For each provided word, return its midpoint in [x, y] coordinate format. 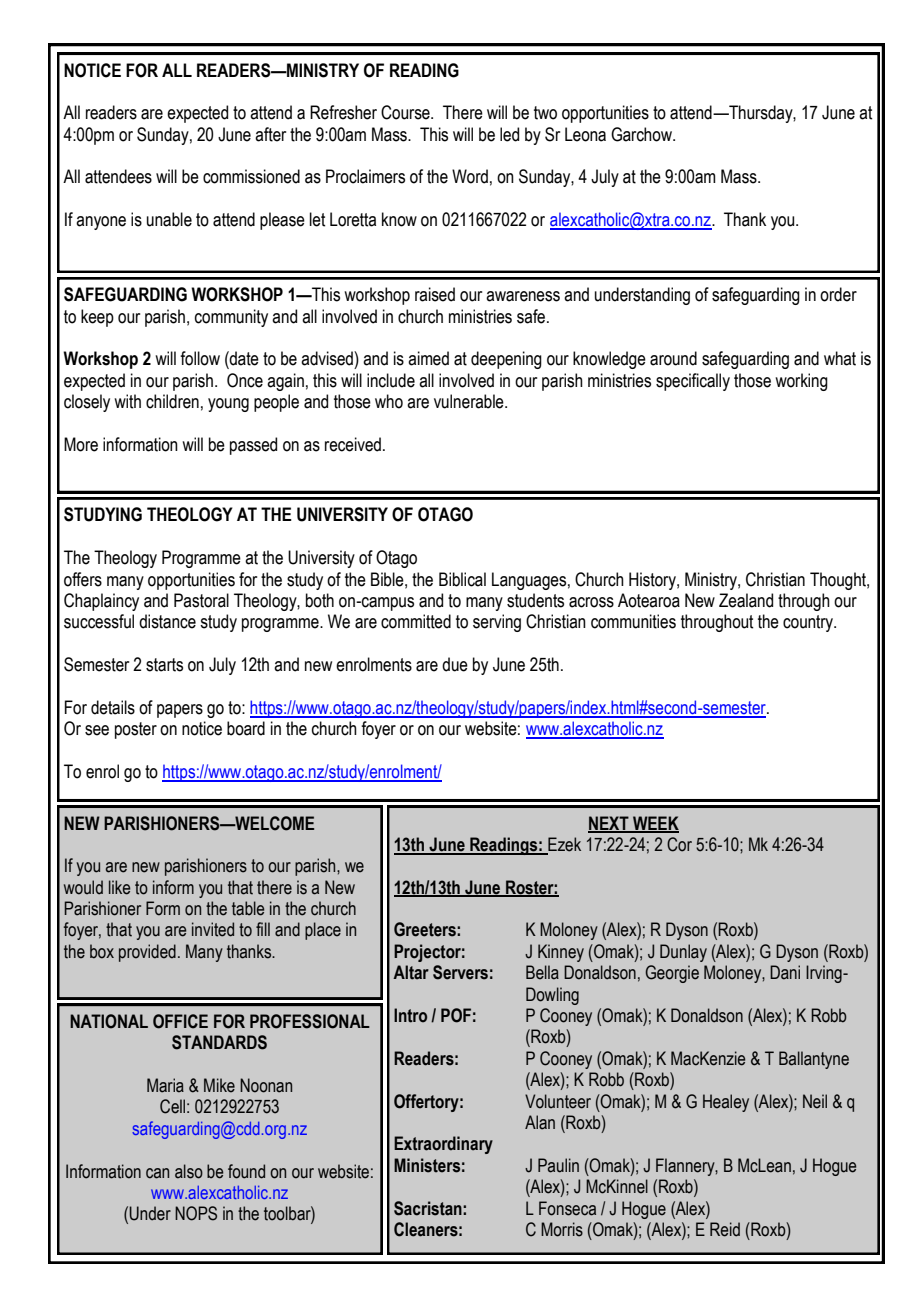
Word [470, 176]
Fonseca [567, 1208]
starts [164, 665]
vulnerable [470, 401]
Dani [785, 972]
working [801, 382]
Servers [460, 972]
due [455, 664]
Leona [585, 134]
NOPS [196, 1213]
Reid [725, 1229]
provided [147, 953]
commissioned [251, 176]
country [809, 623]
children [172, 401]
